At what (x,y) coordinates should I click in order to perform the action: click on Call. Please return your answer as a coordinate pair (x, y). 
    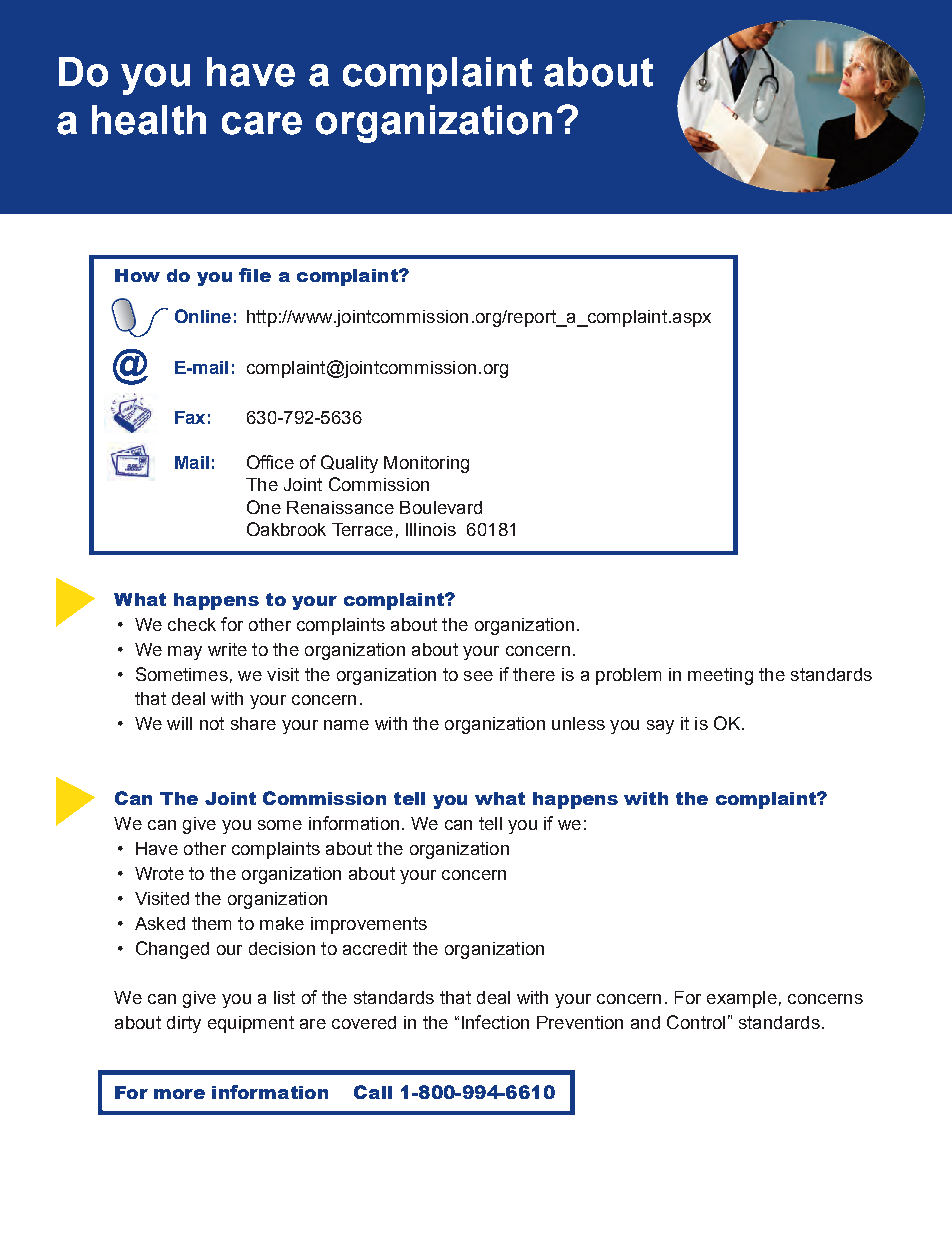
    Looking at the image, I should click on (373, 1092).
